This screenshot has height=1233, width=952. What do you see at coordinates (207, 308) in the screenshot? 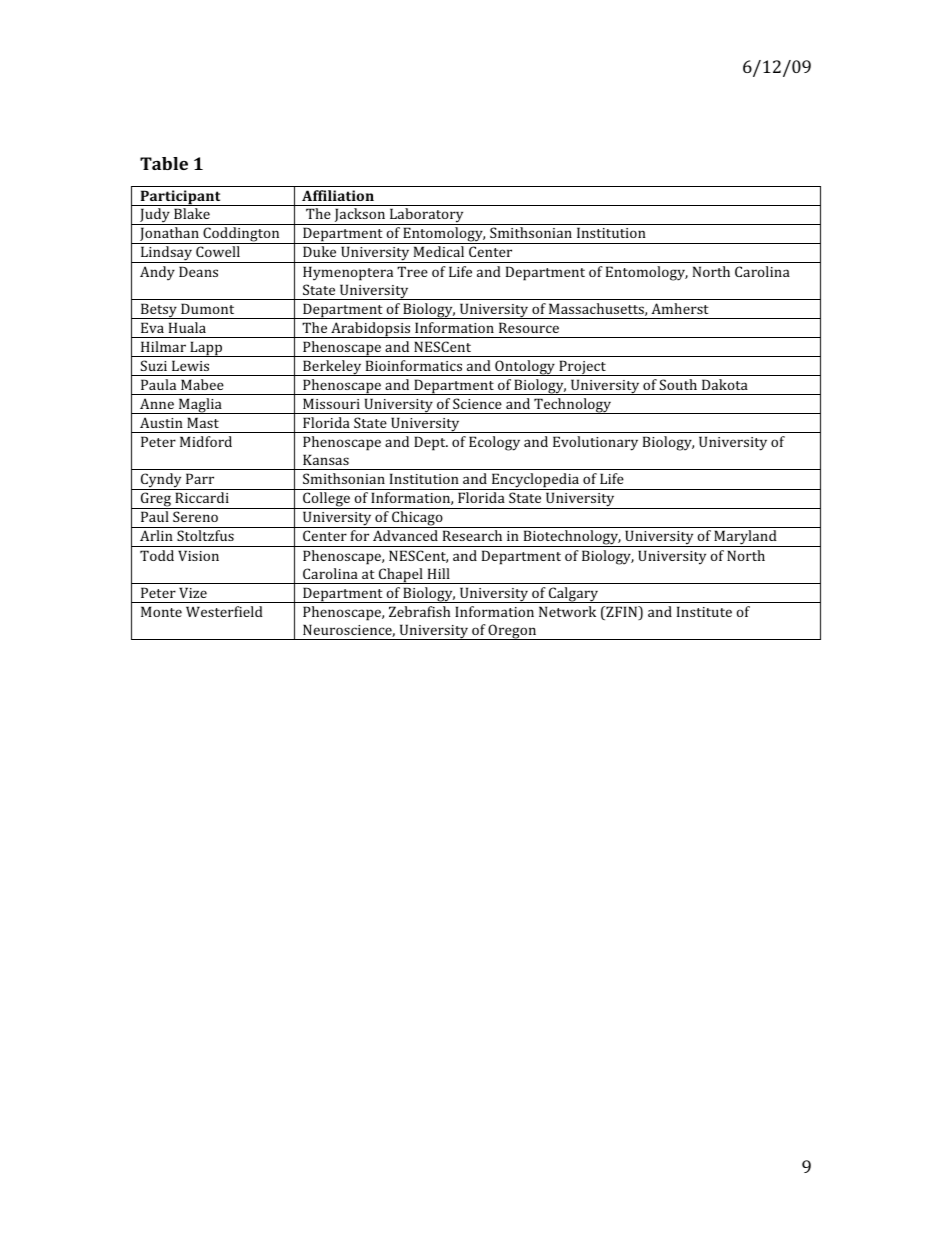
I see `Dumont` at bounding box center [207, 308].
